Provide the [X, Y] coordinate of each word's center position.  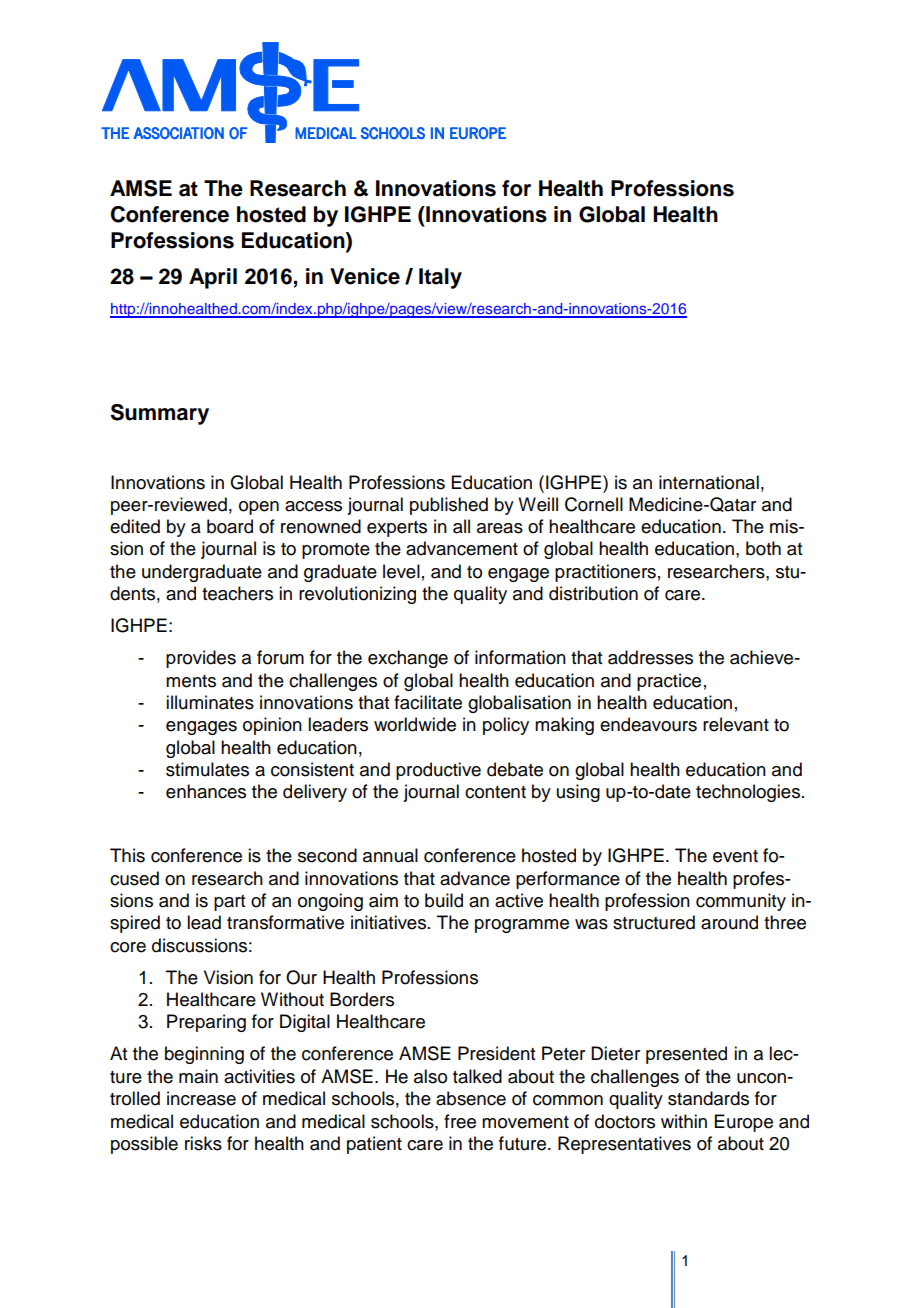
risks [203, 1143]
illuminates [210, 702]
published [449, 506]
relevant [736, 724]
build [444, 900]
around [729, 922]
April [213, 278]
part [229, 903]
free [460, 1121]
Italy [440, 278]
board [230, 526]
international [709, 482]
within [684, 1121]
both [763, 548]
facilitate [428, 702]
